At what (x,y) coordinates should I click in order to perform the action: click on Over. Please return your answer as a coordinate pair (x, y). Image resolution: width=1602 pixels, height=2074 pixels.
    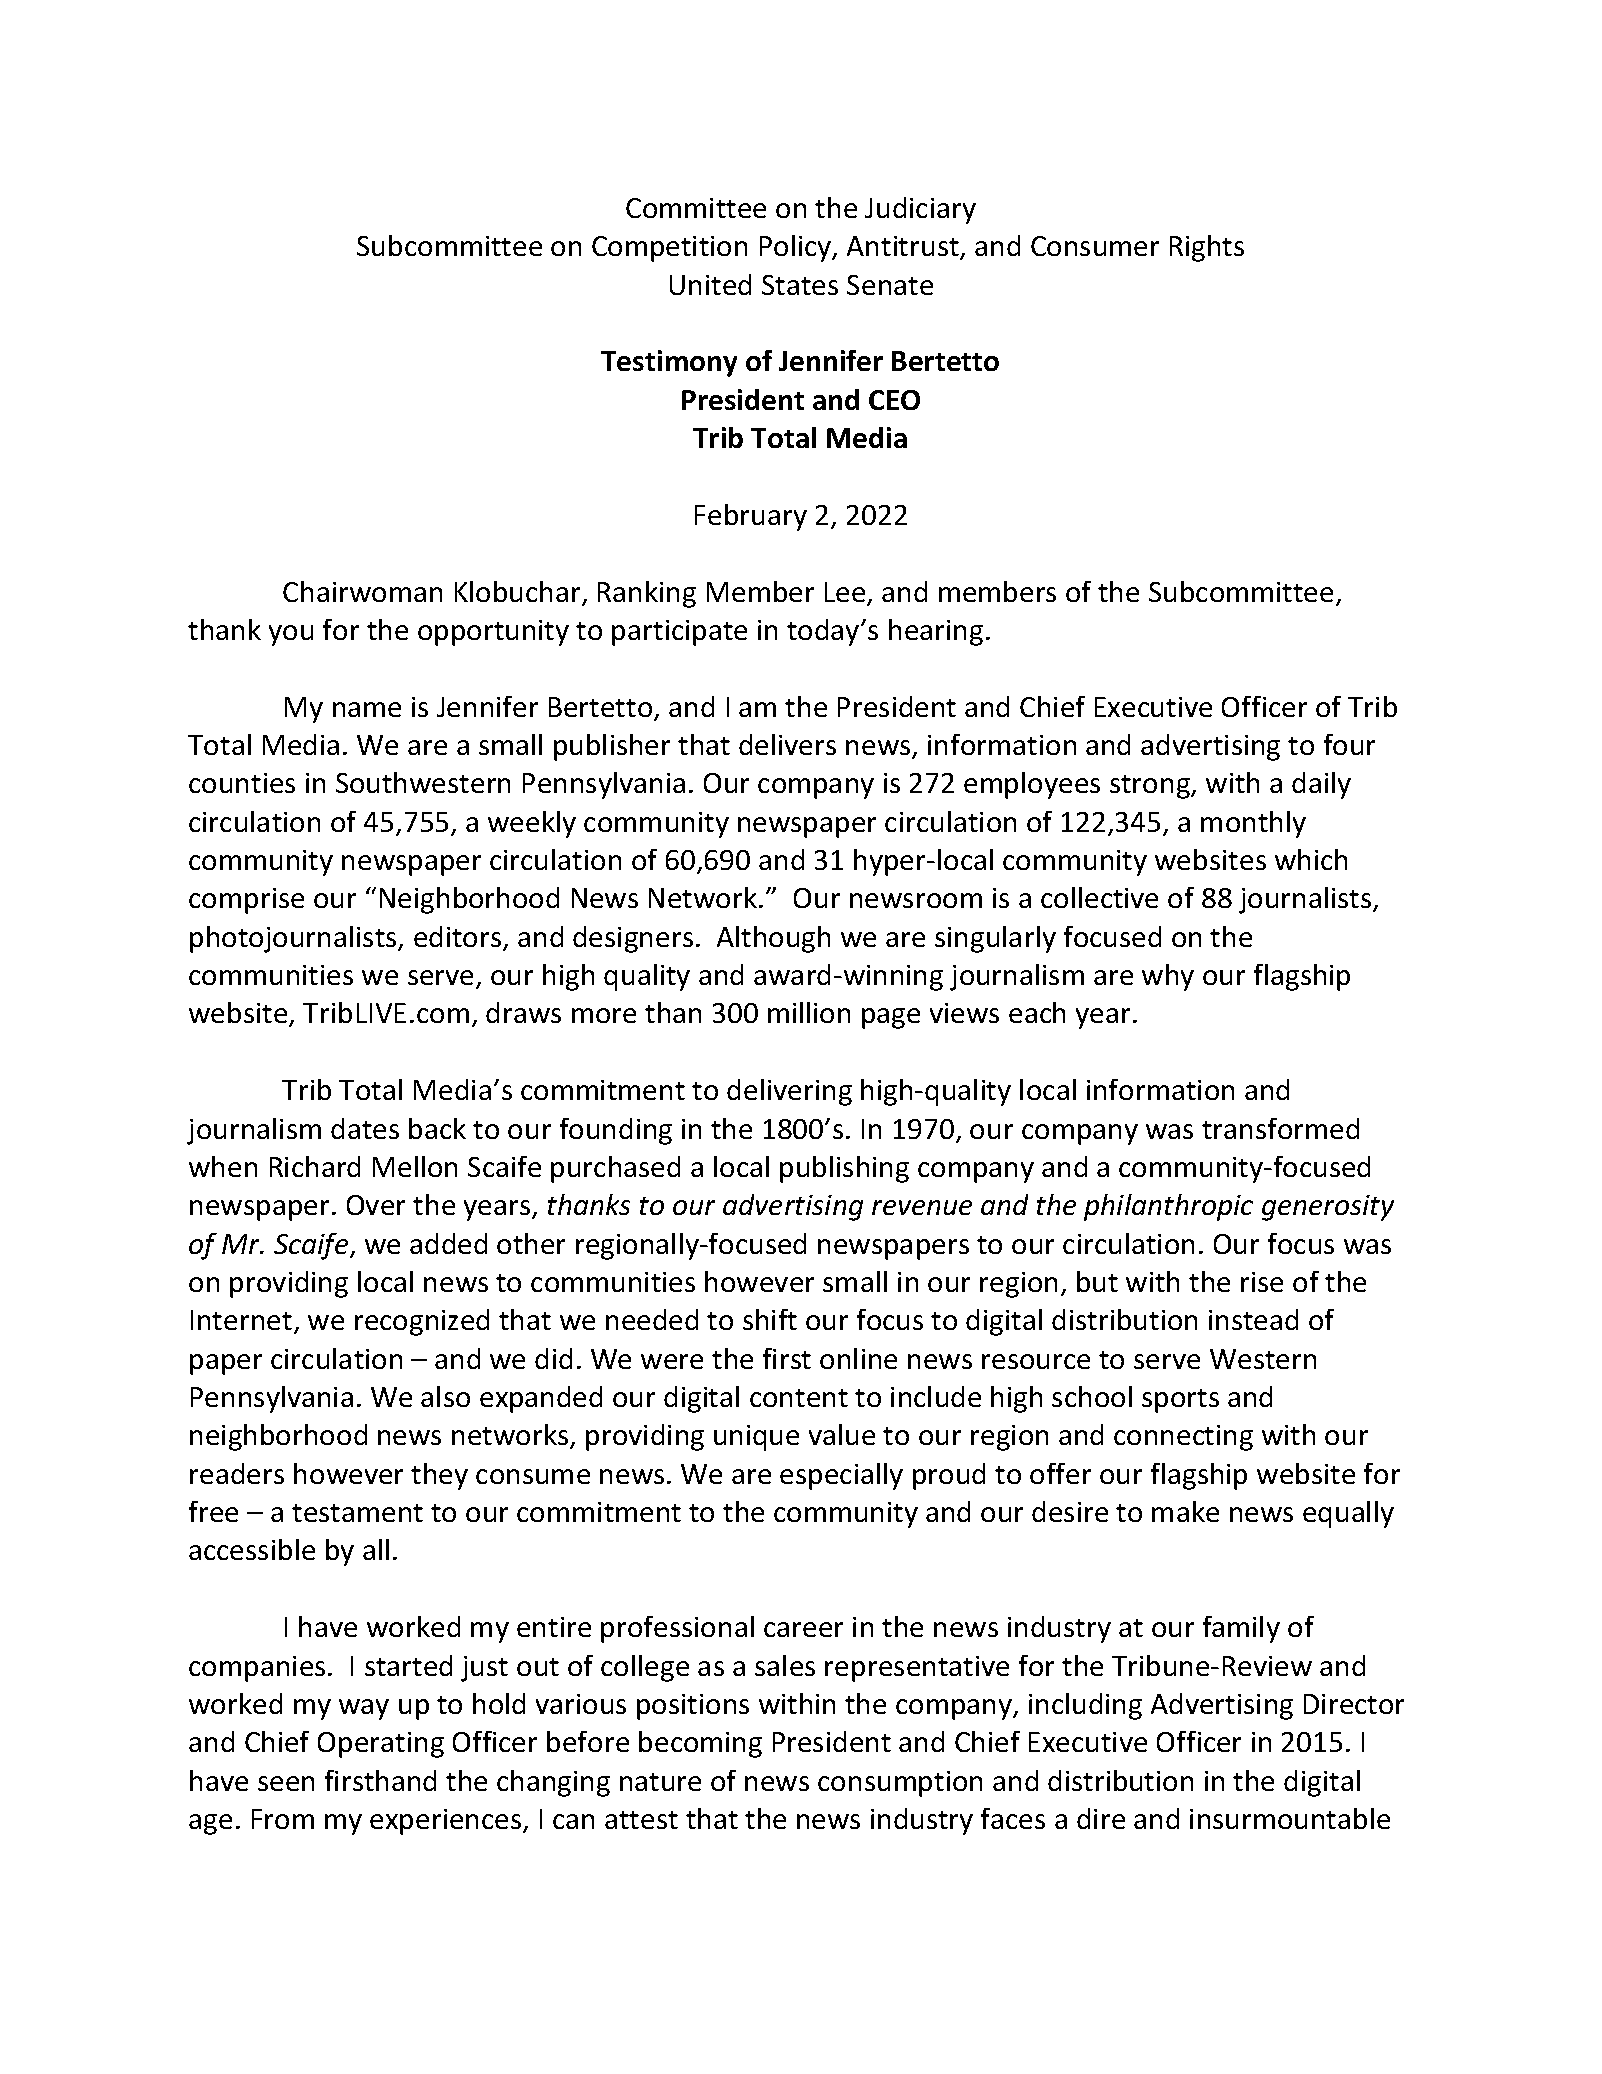
    Looking at the image, I should click on (376, 1205).
